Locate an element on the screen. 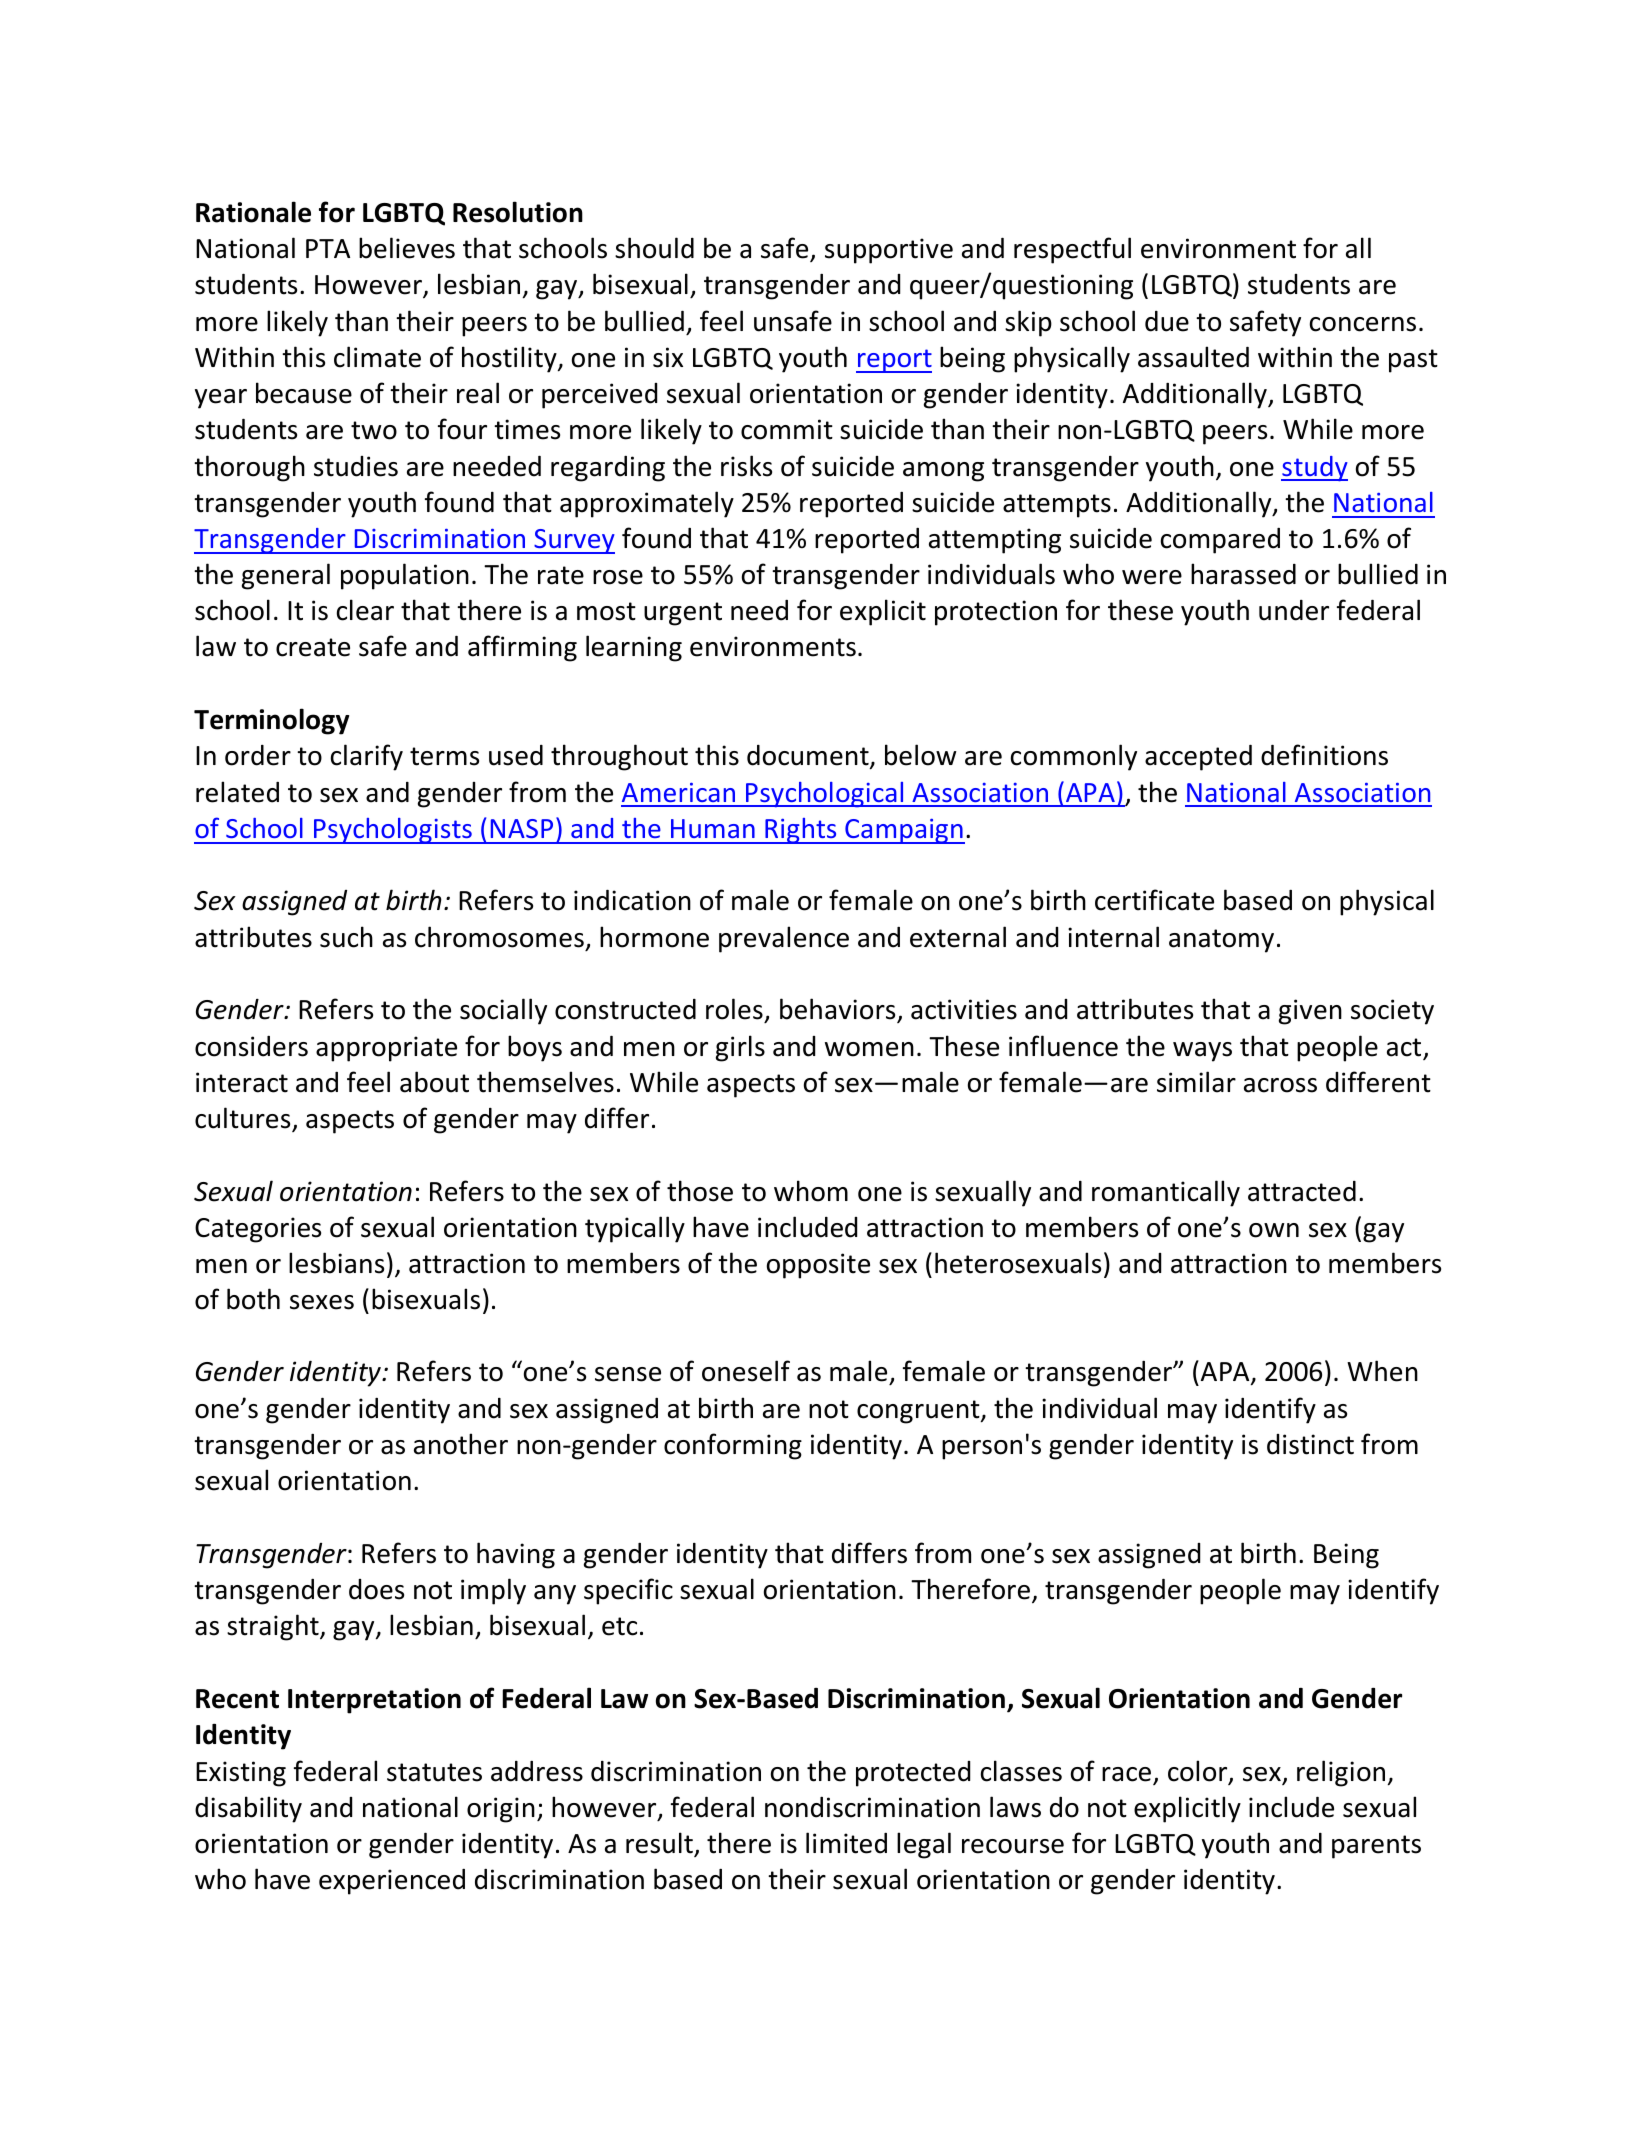 This screenshot has height=2138, width=1652. across is located at coordinates (1280, 1085).
